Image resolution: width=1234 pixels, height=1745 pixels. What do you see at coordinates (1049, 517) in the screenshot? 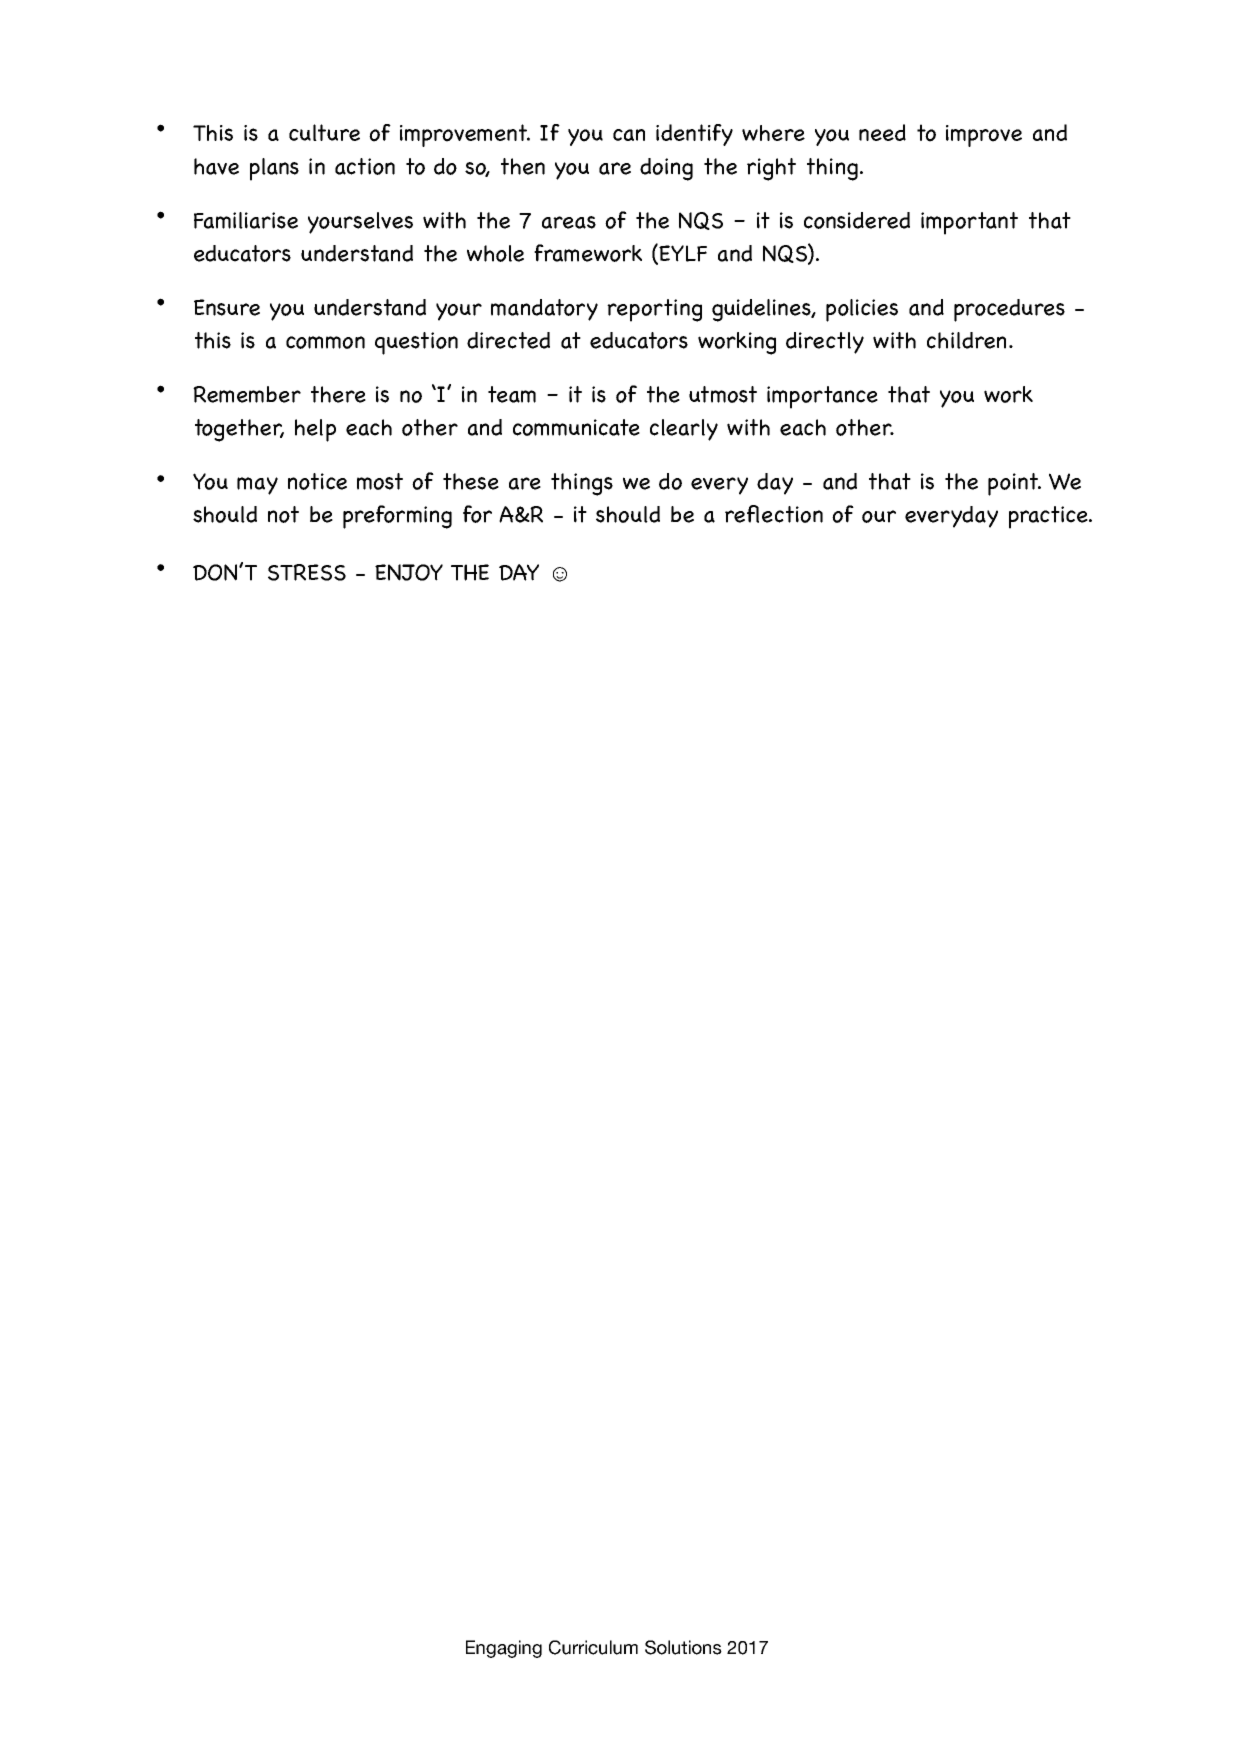
I see `practice` at bounding box center [1049, 517].
